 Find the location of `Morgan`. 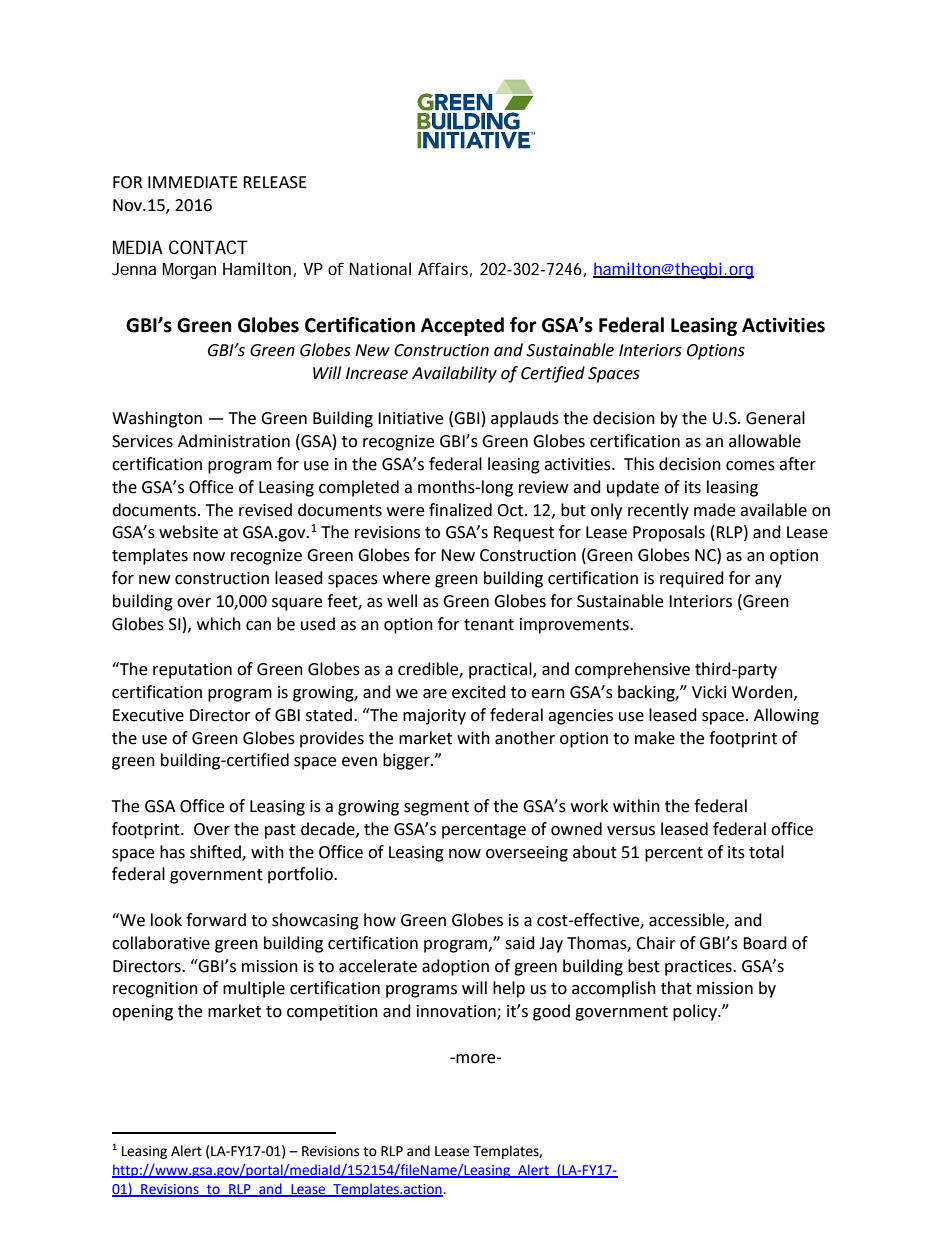

Morgan is located at coordinates (189, 271).
